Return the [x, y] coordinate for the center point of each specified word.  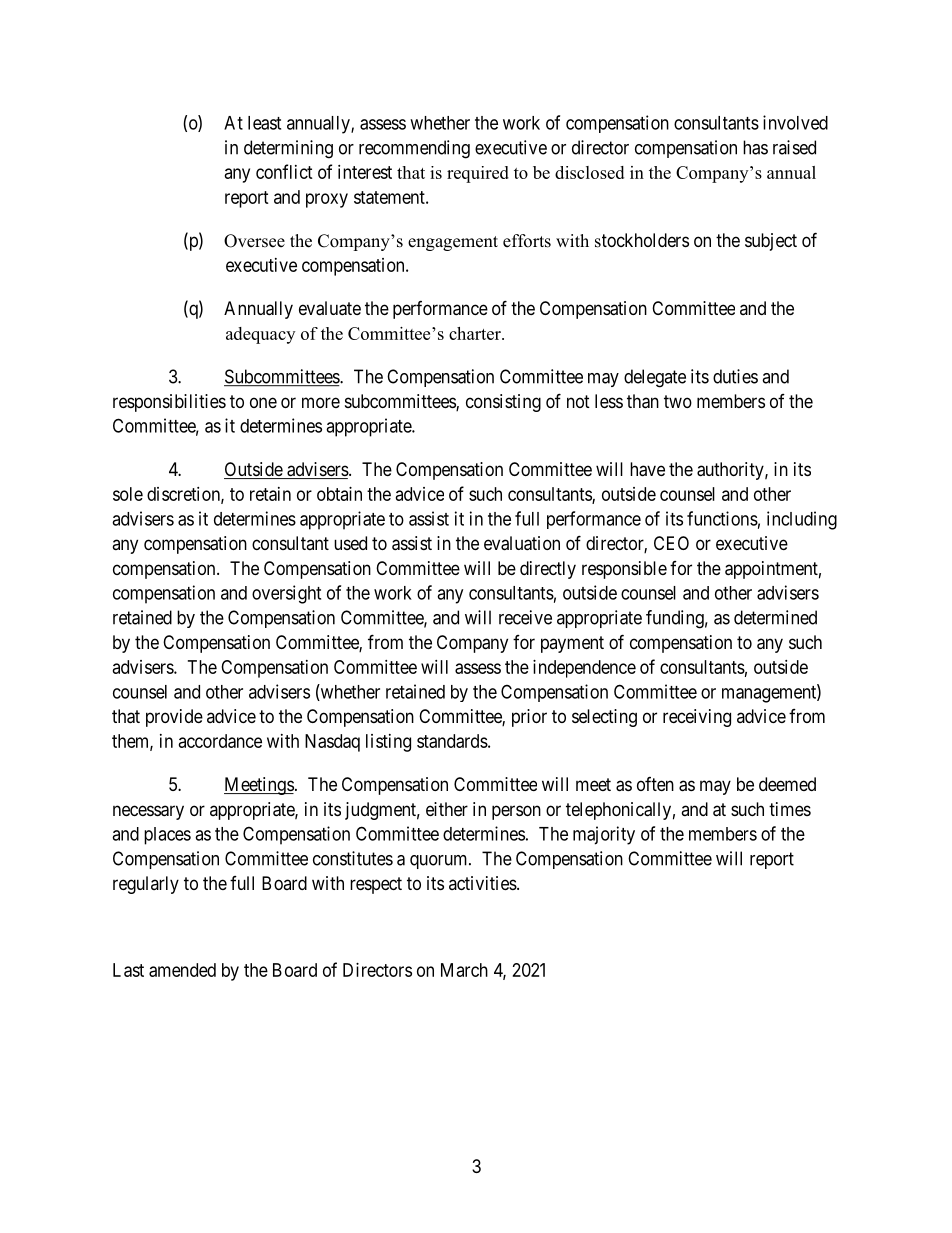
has [755, 147]
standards [452, 741]
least [264, 123]
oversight [286, 594]
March [464, 970]
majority [604, 835]
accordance [220, 741]
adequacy [260, 335]
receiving [697, 718]
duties [735, 376]
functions [722, 518]
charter [476, 333]
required [478, 174]
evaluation [522, 543]
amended [182, 970]
